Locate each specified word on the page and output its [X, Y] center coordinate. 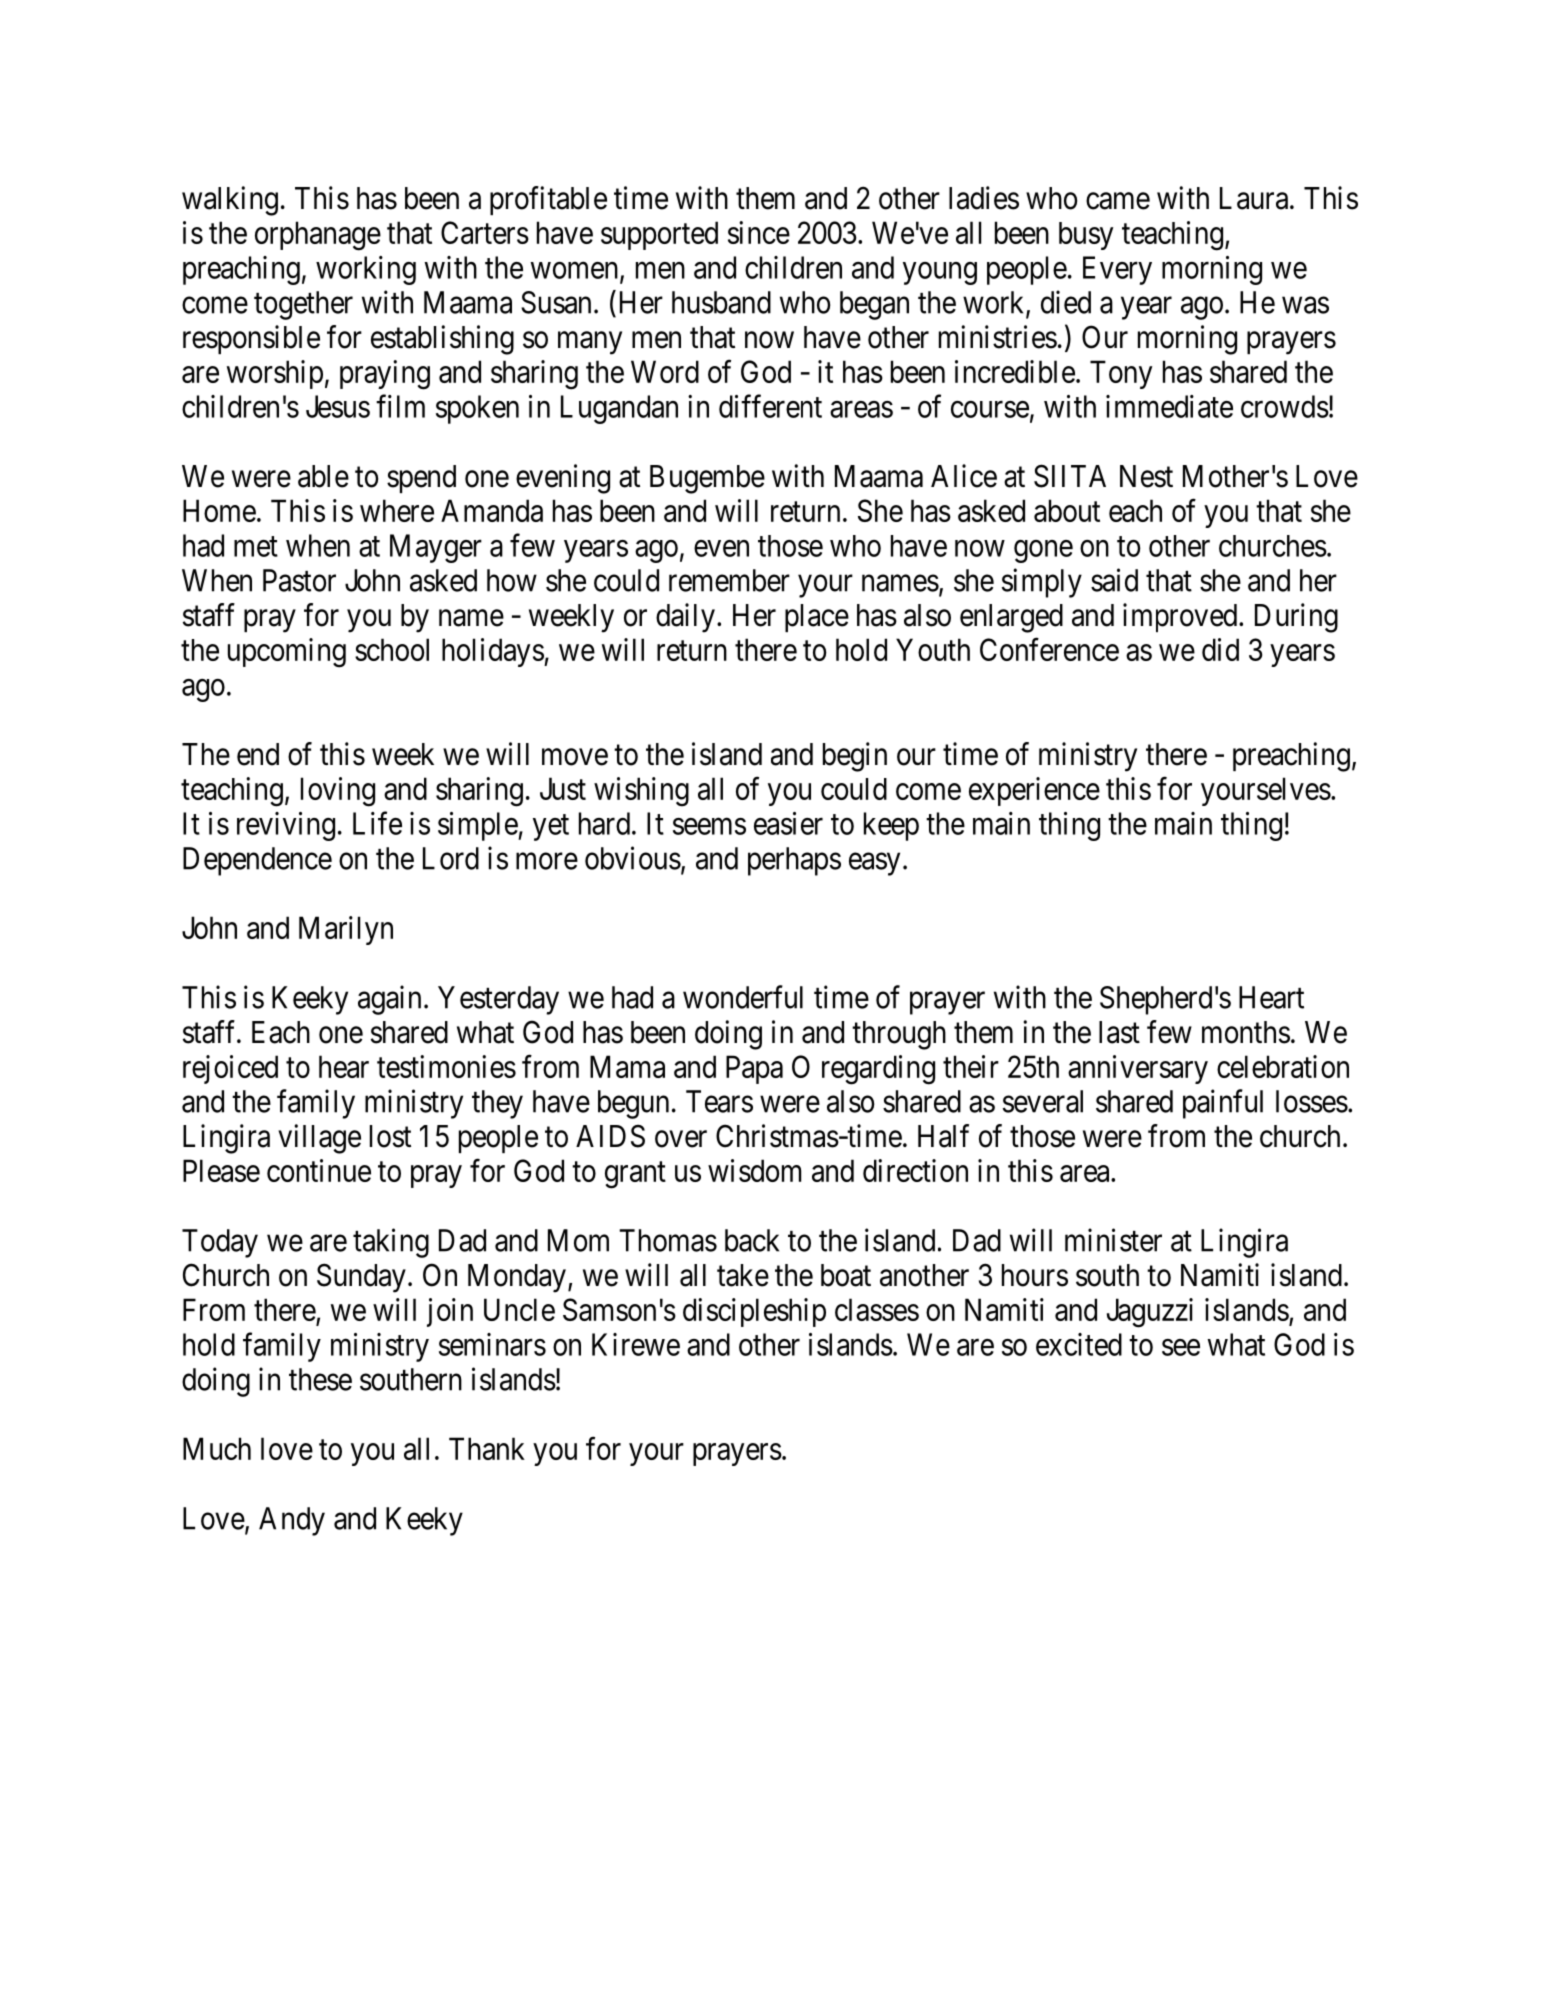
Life [377, 823]
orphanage [318, 236]
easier [788, 823]
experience [1034, 791]
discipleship [754, 1312]
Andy [292, 1521]
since [759, 232]
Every [1117, 270]
